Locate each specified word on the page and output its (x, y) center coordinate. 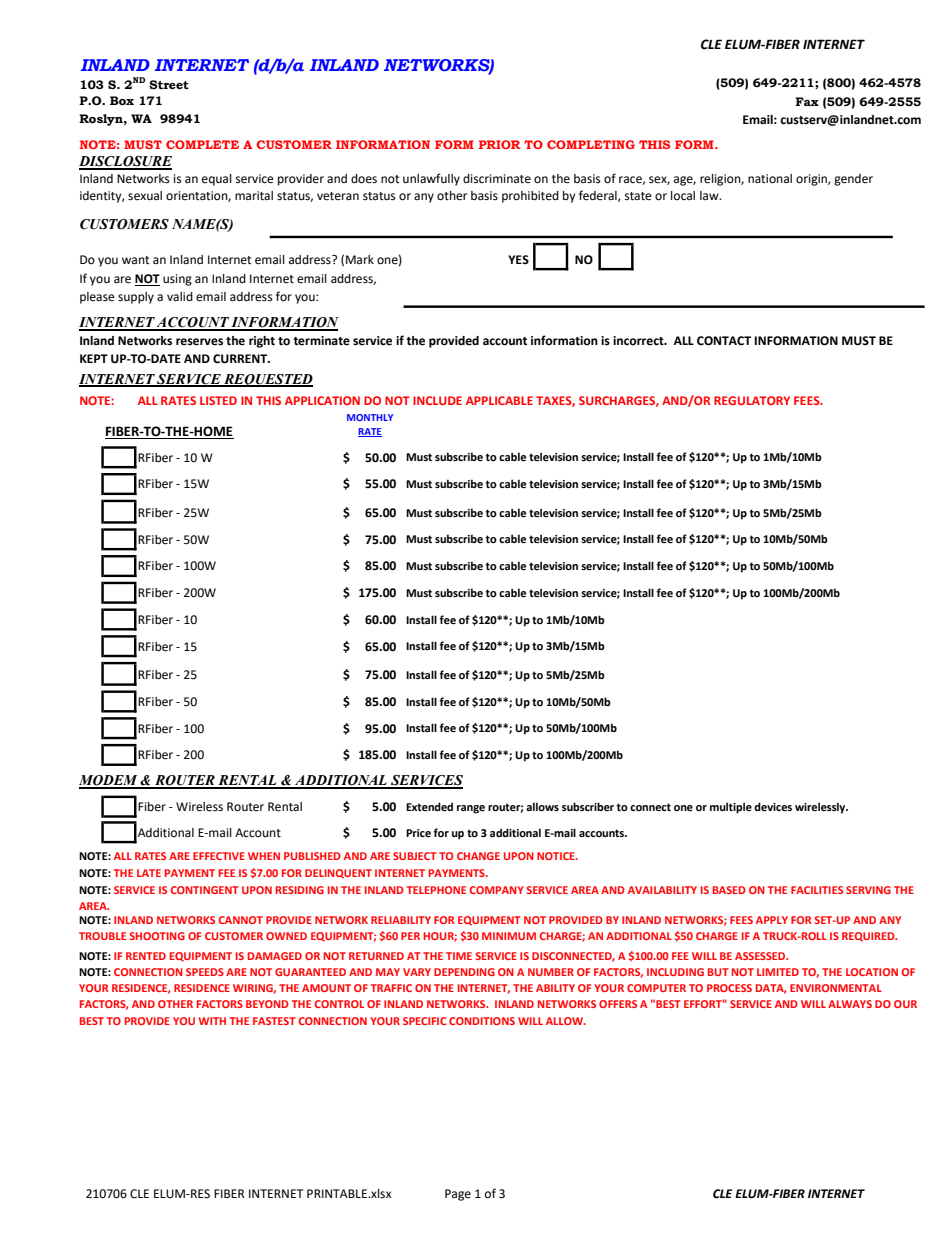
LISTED (218, 400)
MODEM (109, 781)
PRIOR (500, 144)
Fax (807, 101)
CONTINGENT (204, 890)
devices (773, 806)
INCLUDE (437, 400)
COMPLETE (202, 144)
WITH (212, 1021)
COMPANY (497, 890)
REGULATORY (752, 400)
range (471, 809)
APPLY (772, 920)
